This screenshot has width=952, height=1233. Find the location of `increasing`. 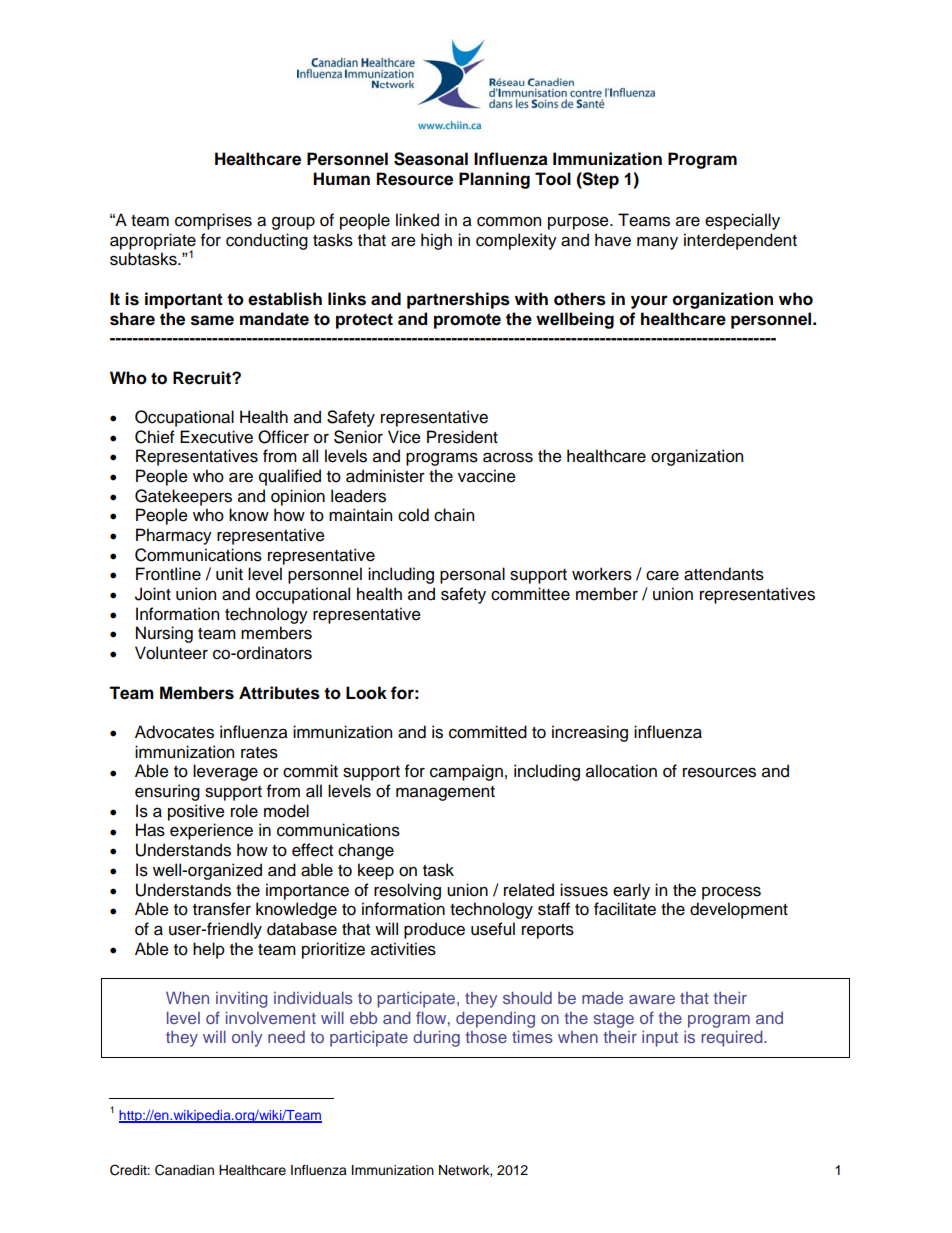

increasing is located at coordinates (590, 733).
